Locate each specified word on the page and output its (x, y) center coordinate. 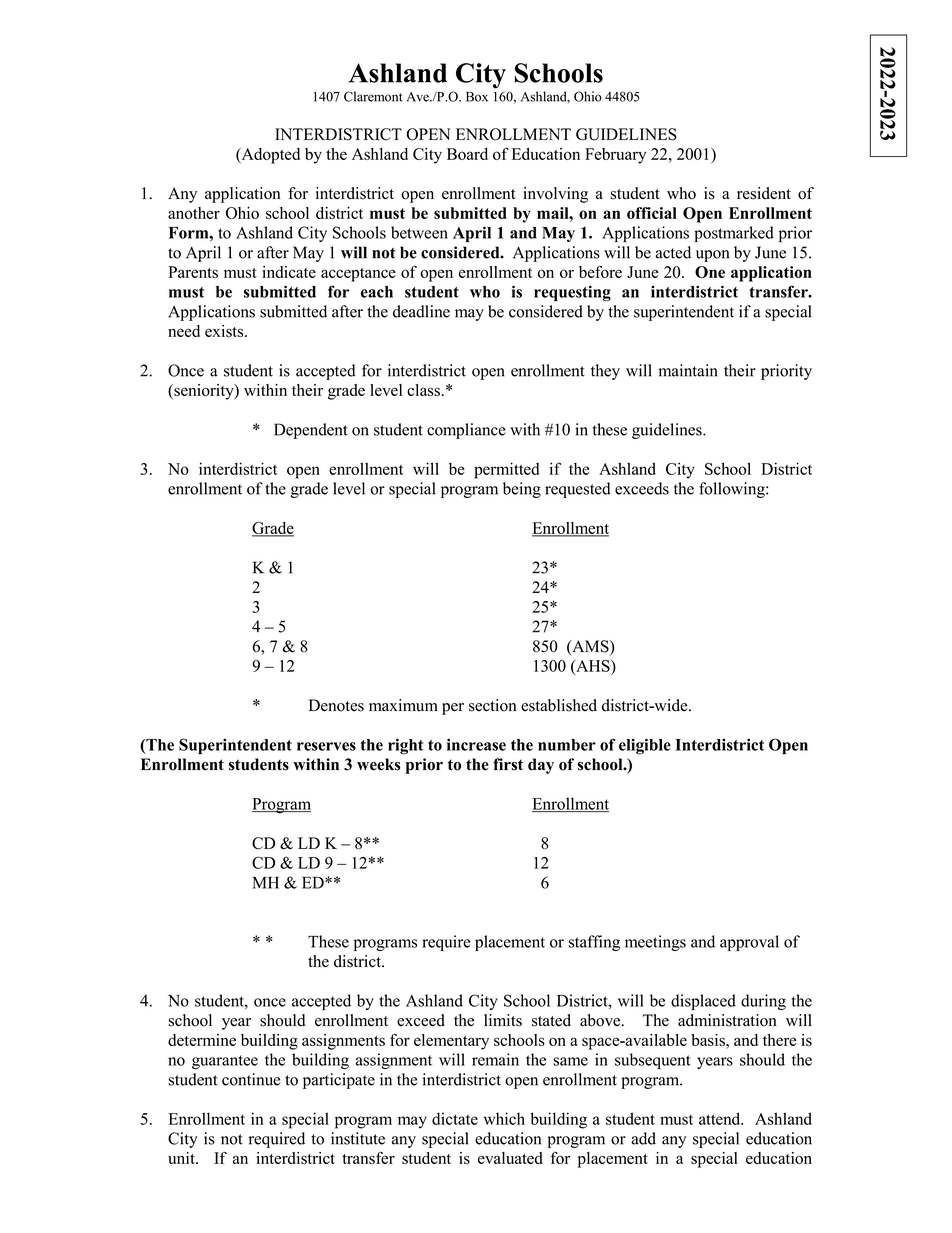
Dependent (311, 431)
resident (764, 193)
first (508, 764)
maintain (688, 370)
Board (467, 154)
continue (251, 1079)
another (194, 213)
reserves (326, 746)
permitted (506, 470)
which (504, 1118)
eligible (645, 746)
